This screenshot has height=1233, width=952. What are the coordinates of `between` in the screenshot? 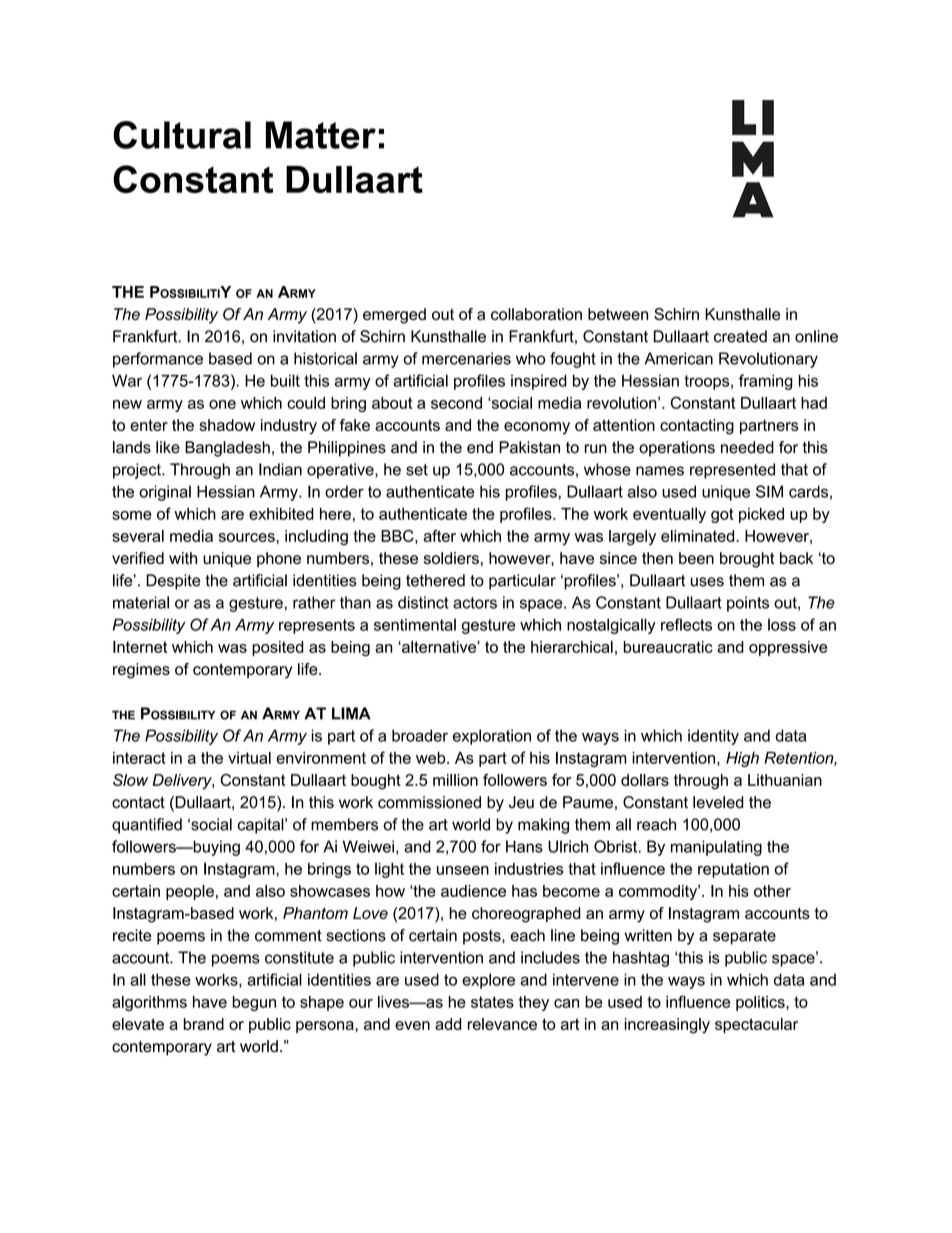 It's located at (618, 314).
